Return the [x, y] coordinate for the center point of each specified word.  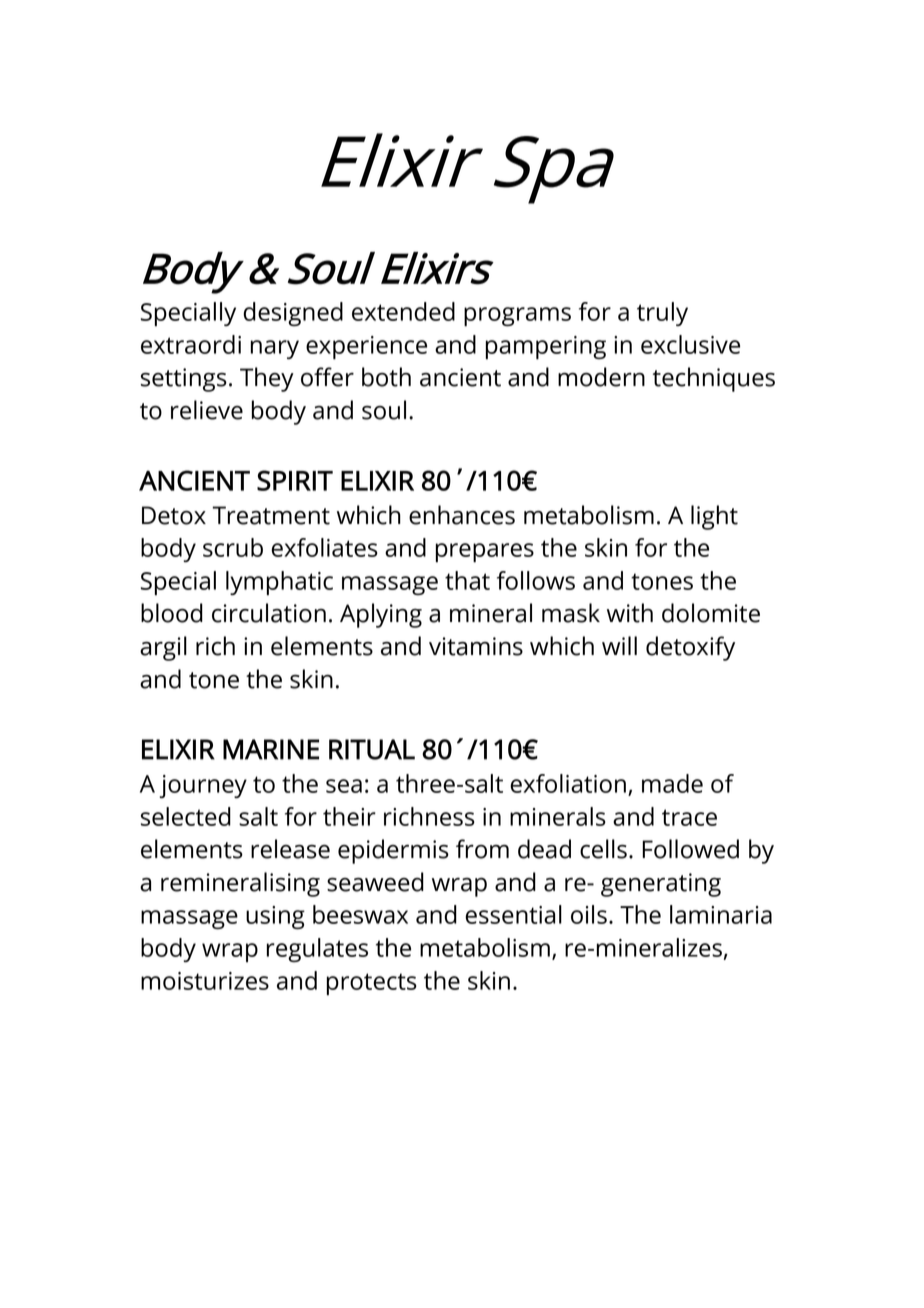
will [619, 645]
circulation [269, 613]
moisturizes [205, 981]
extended [403, 311]
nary [275, 349]
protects [372, 984]
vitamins [476, 646]
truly [662, 314]
